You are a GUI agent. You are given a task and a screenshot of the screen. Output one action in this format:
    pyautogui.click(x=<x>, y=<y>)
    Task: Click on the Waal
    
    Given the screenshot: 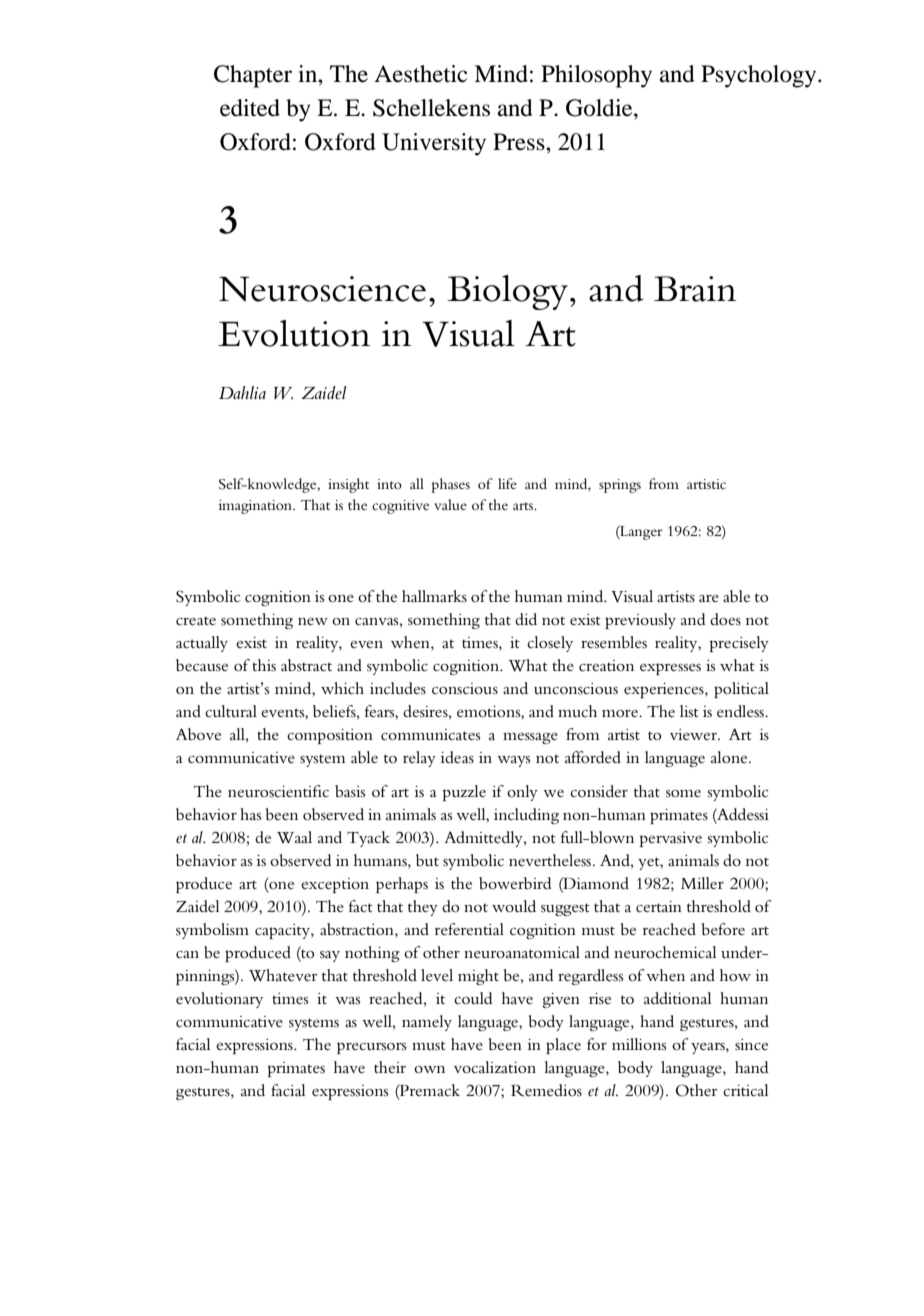 What is the action you would take?
    pyautogui.click(x=294, y=837)
